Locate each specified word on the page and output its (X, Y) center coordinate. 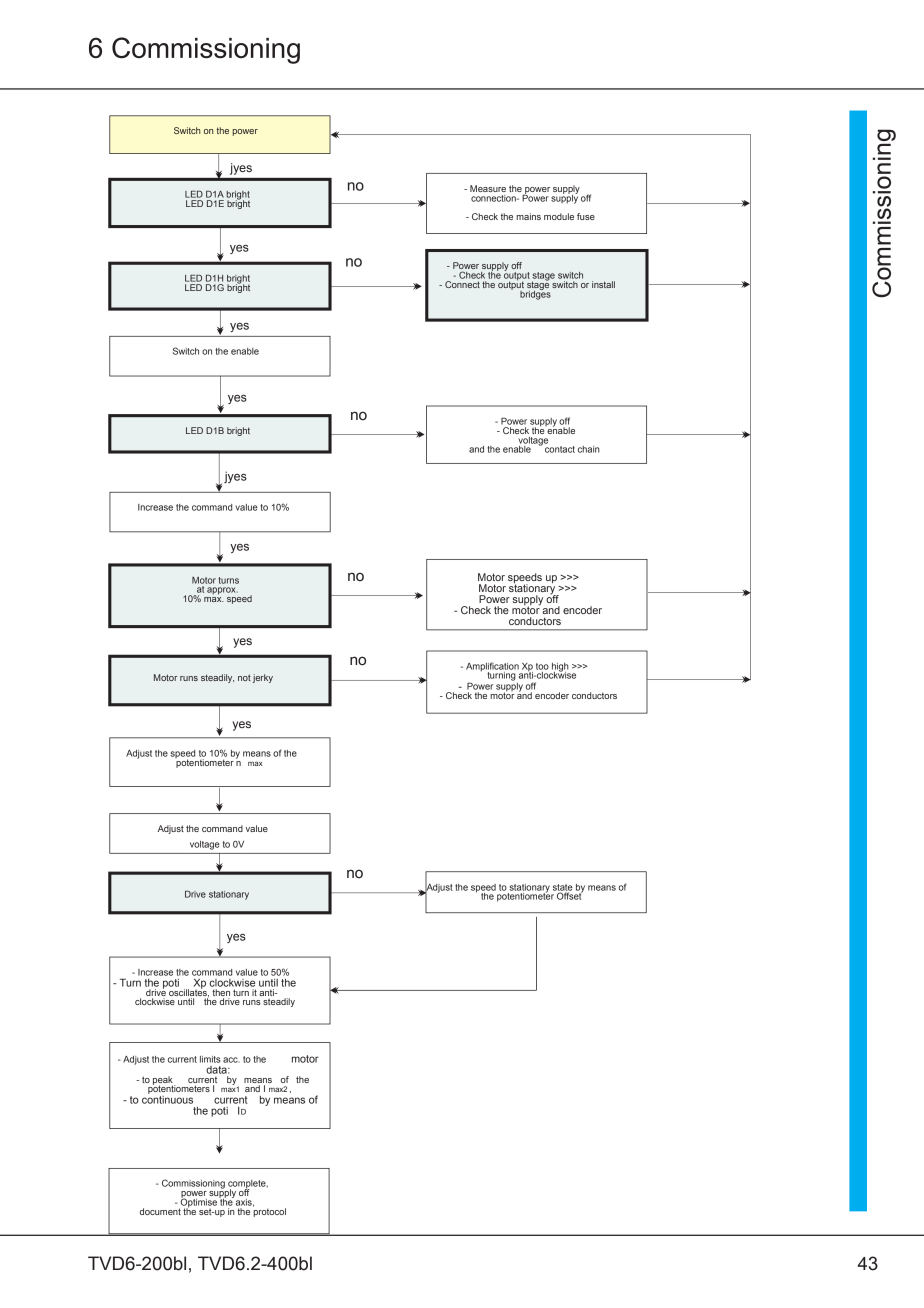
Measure (488, 188)
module (559, 216)
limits (210, 1059)
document (160, 1211)
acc (231, 1060)
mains (528, 216)
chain (589, 449)
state (563, 888)
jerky (263, 678)
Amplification (493, 668)
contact (560, 449)
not (244, 677)
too (542, 666)
